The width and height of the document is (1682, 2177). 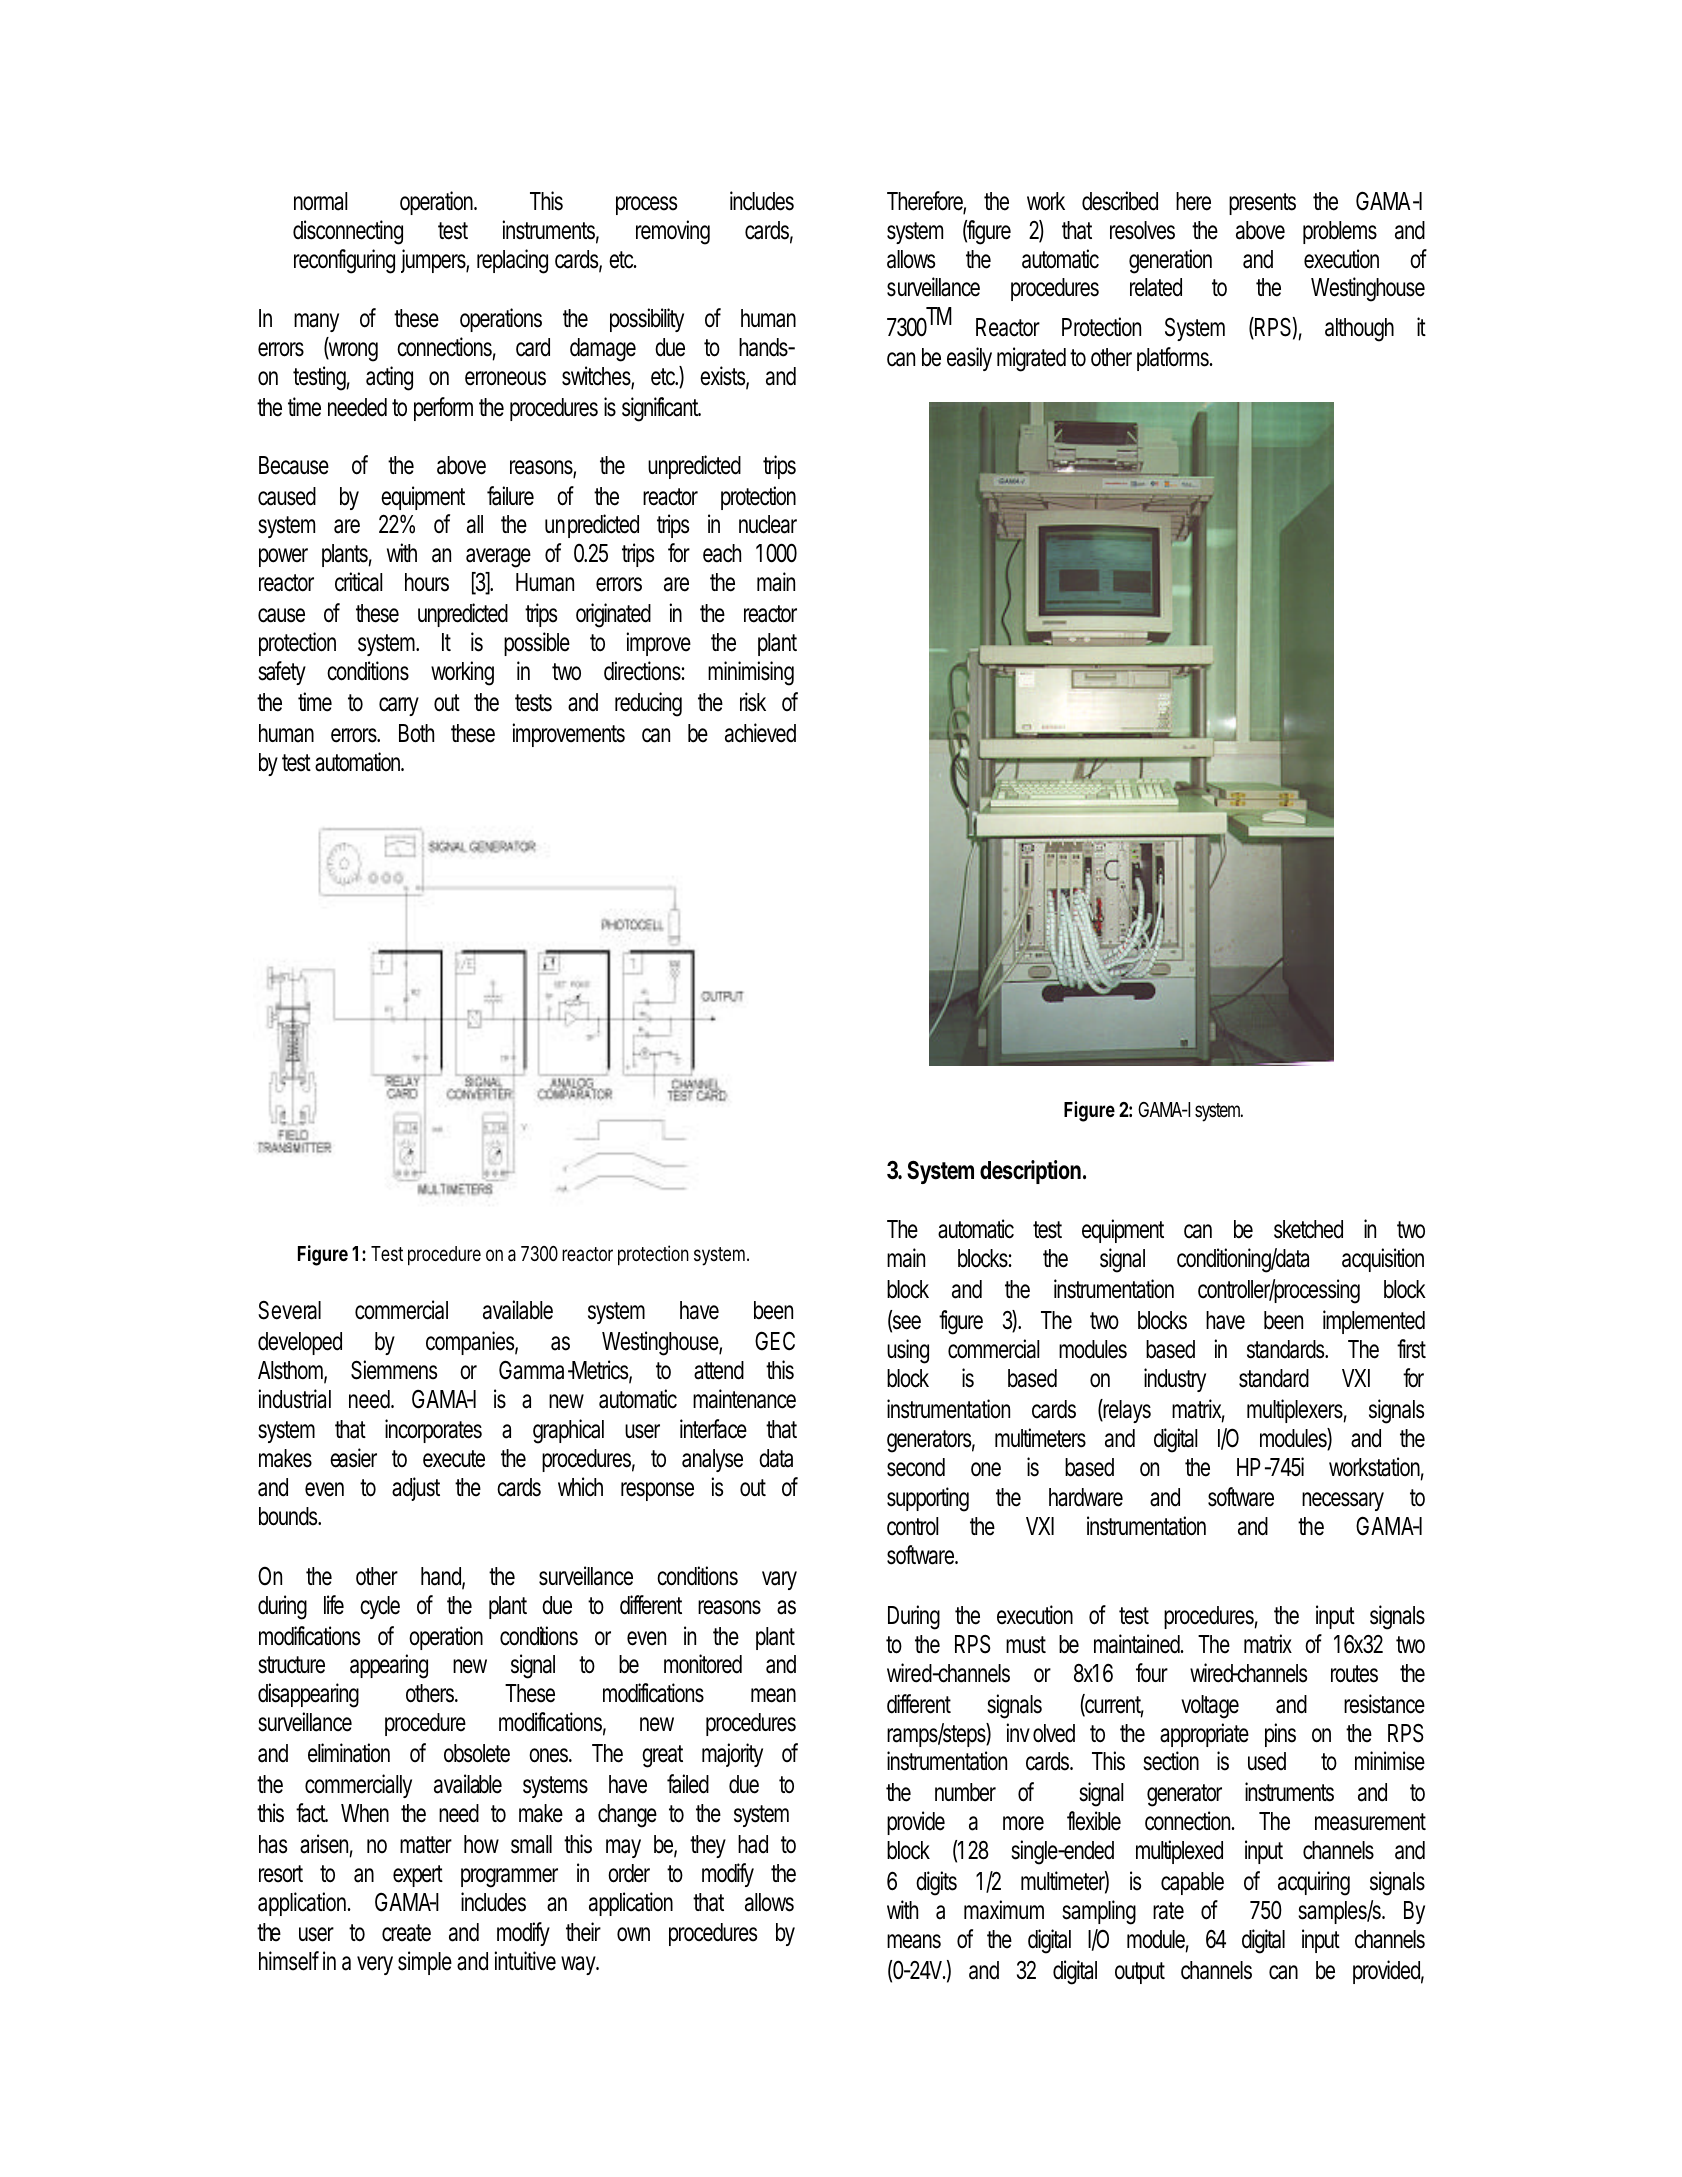 What do you see at coordinates (673, 232) in the document?
I see `removing` at bounding box center [673, 232].
